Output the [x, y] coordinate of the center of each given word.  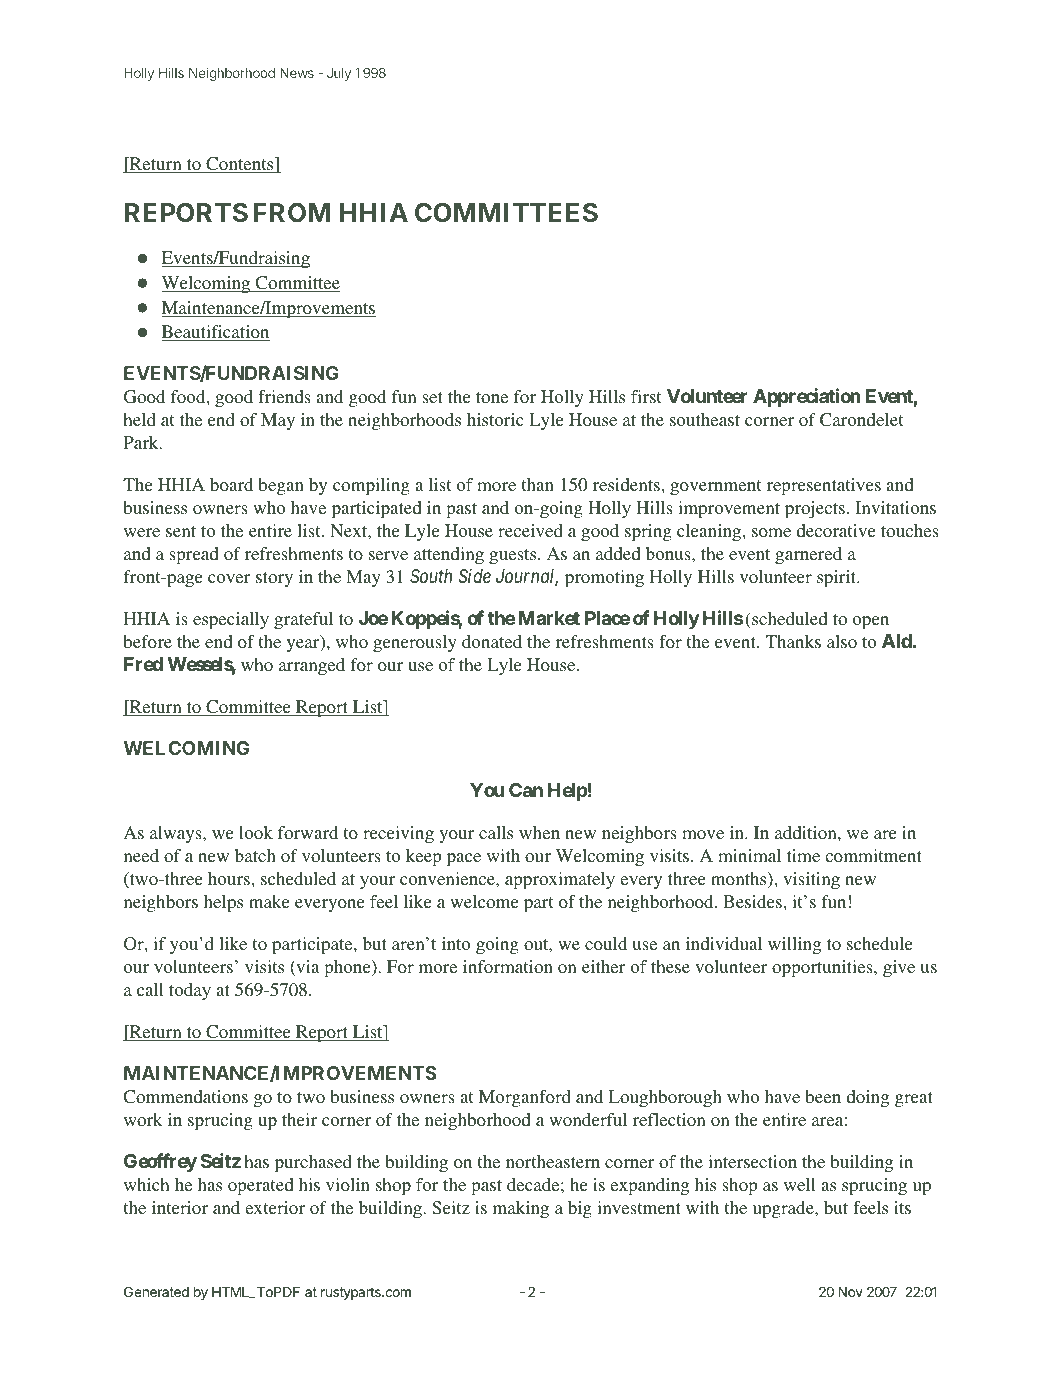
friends [284, 396]
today [190, 991]
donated [492, 641]
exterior [275, 1207]
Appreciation [807, 397]
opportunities [823, 968]
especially [231, 620]
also [842, 641]
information [508, 966]
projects [815, 509]
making [521, 1209]
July [339, 74]
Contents [240, 165]
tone [492, 397]
